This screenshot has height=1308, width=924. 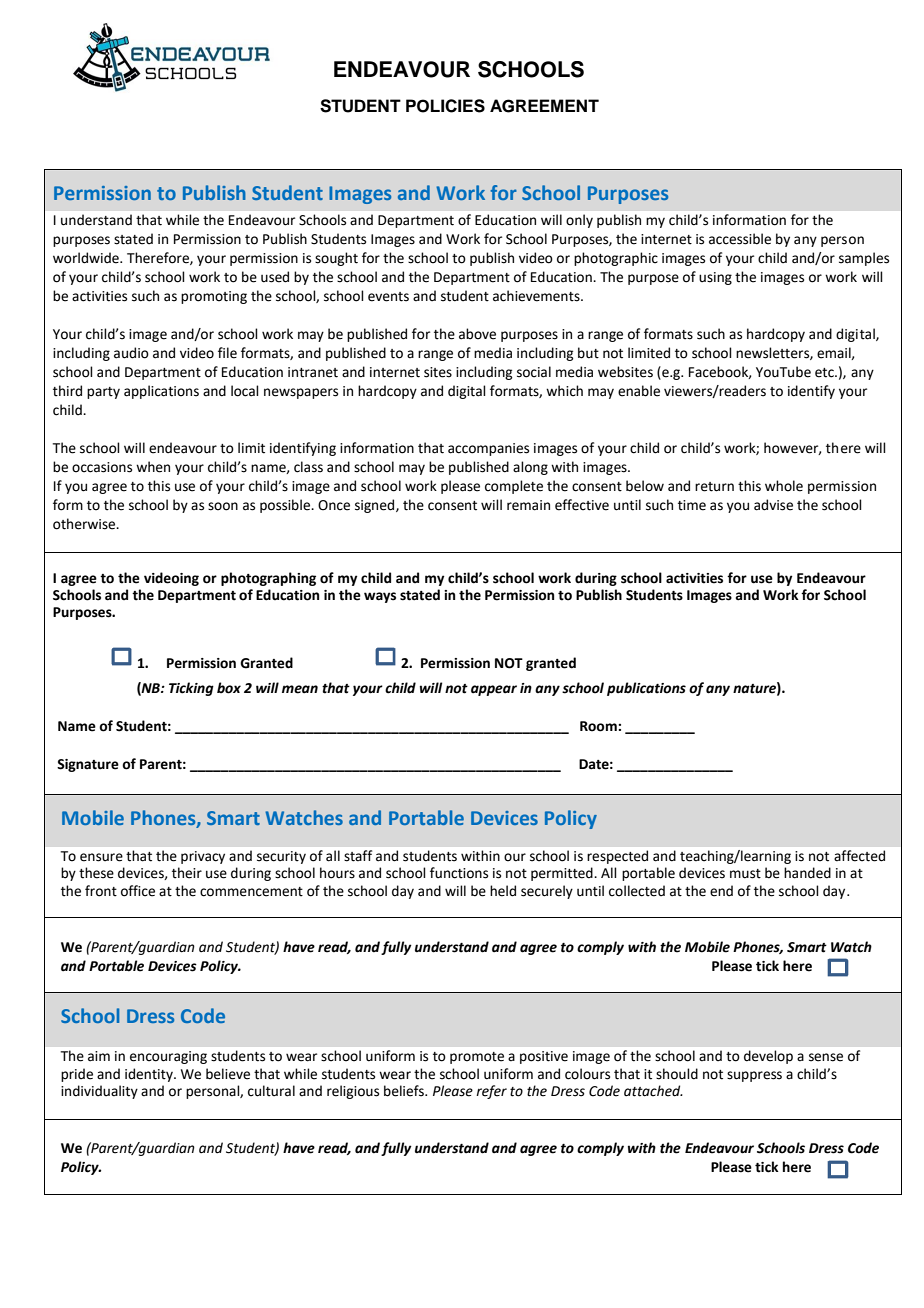 I want to click on advise, so click(x=773, y=505).
